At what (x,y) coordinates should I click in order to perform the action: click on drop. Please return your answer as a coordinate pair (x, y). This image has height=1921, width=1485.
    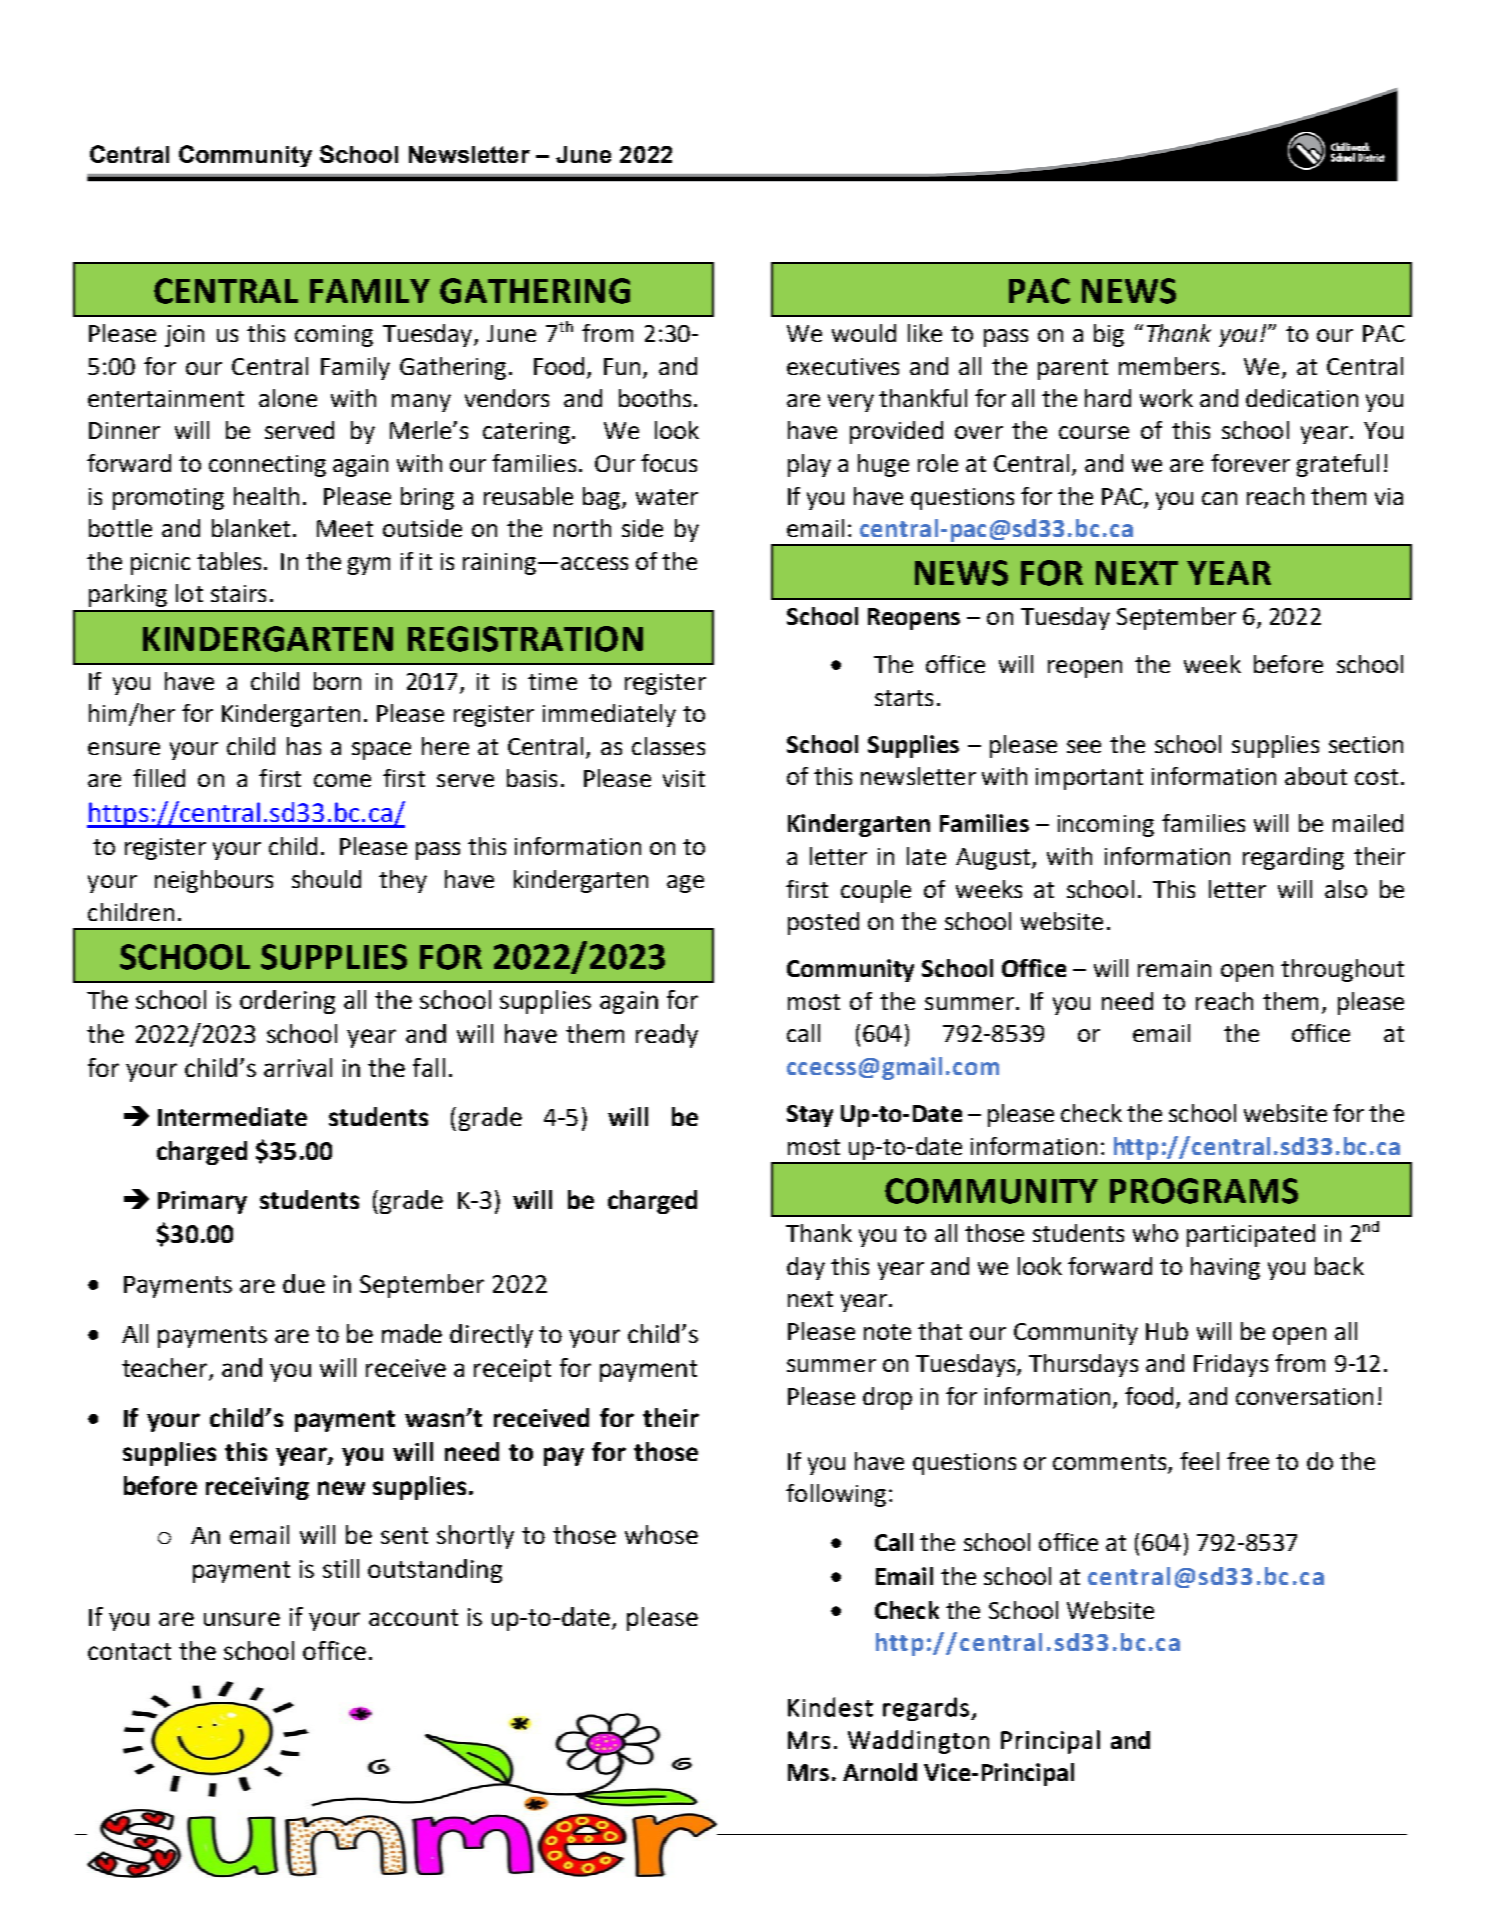
    Looking at the image, I should click on (887, 1398).
